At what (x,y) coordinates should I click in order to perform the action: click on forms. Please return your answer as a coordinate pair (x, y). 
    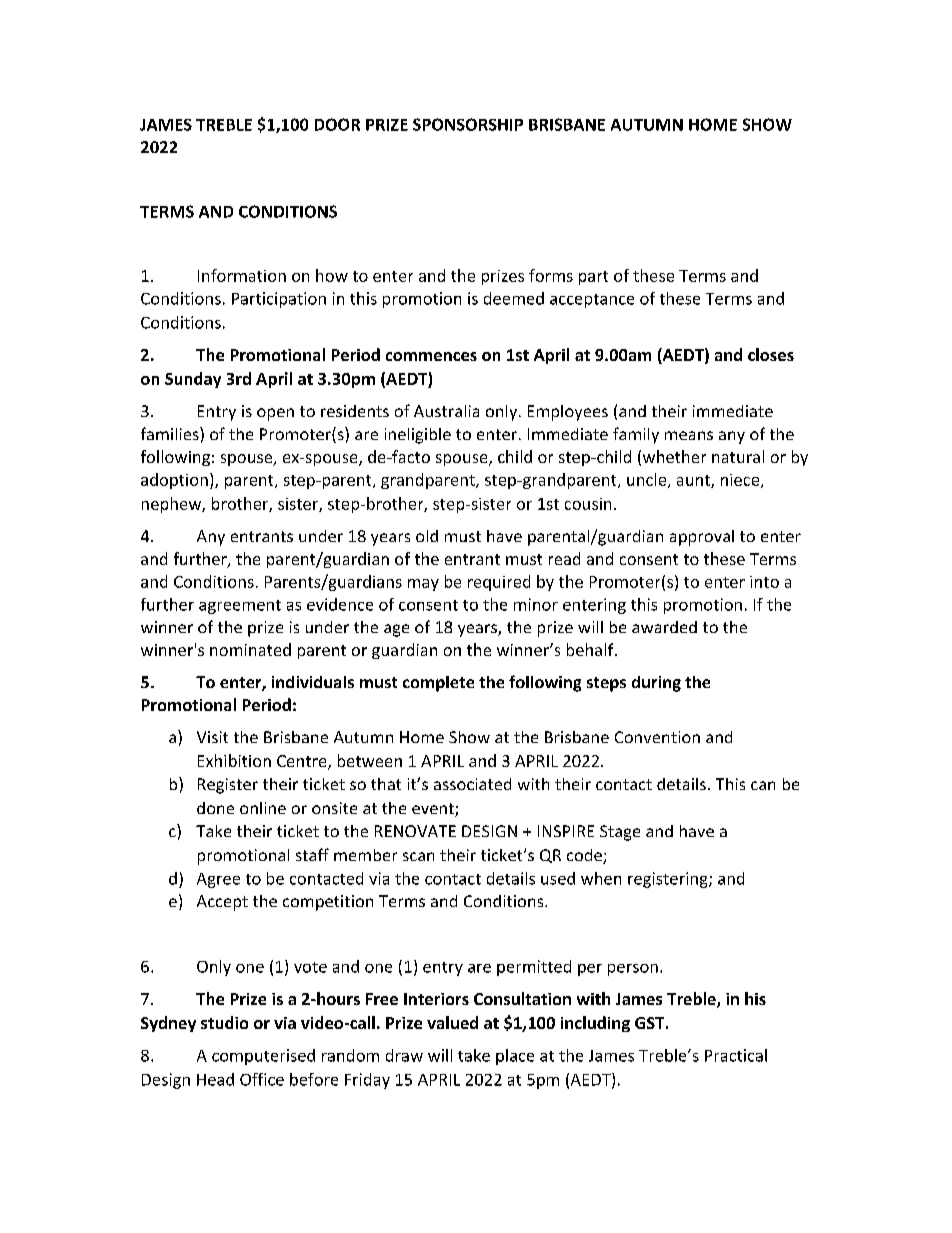
    Looking at the image, I should click on (551, 275).
